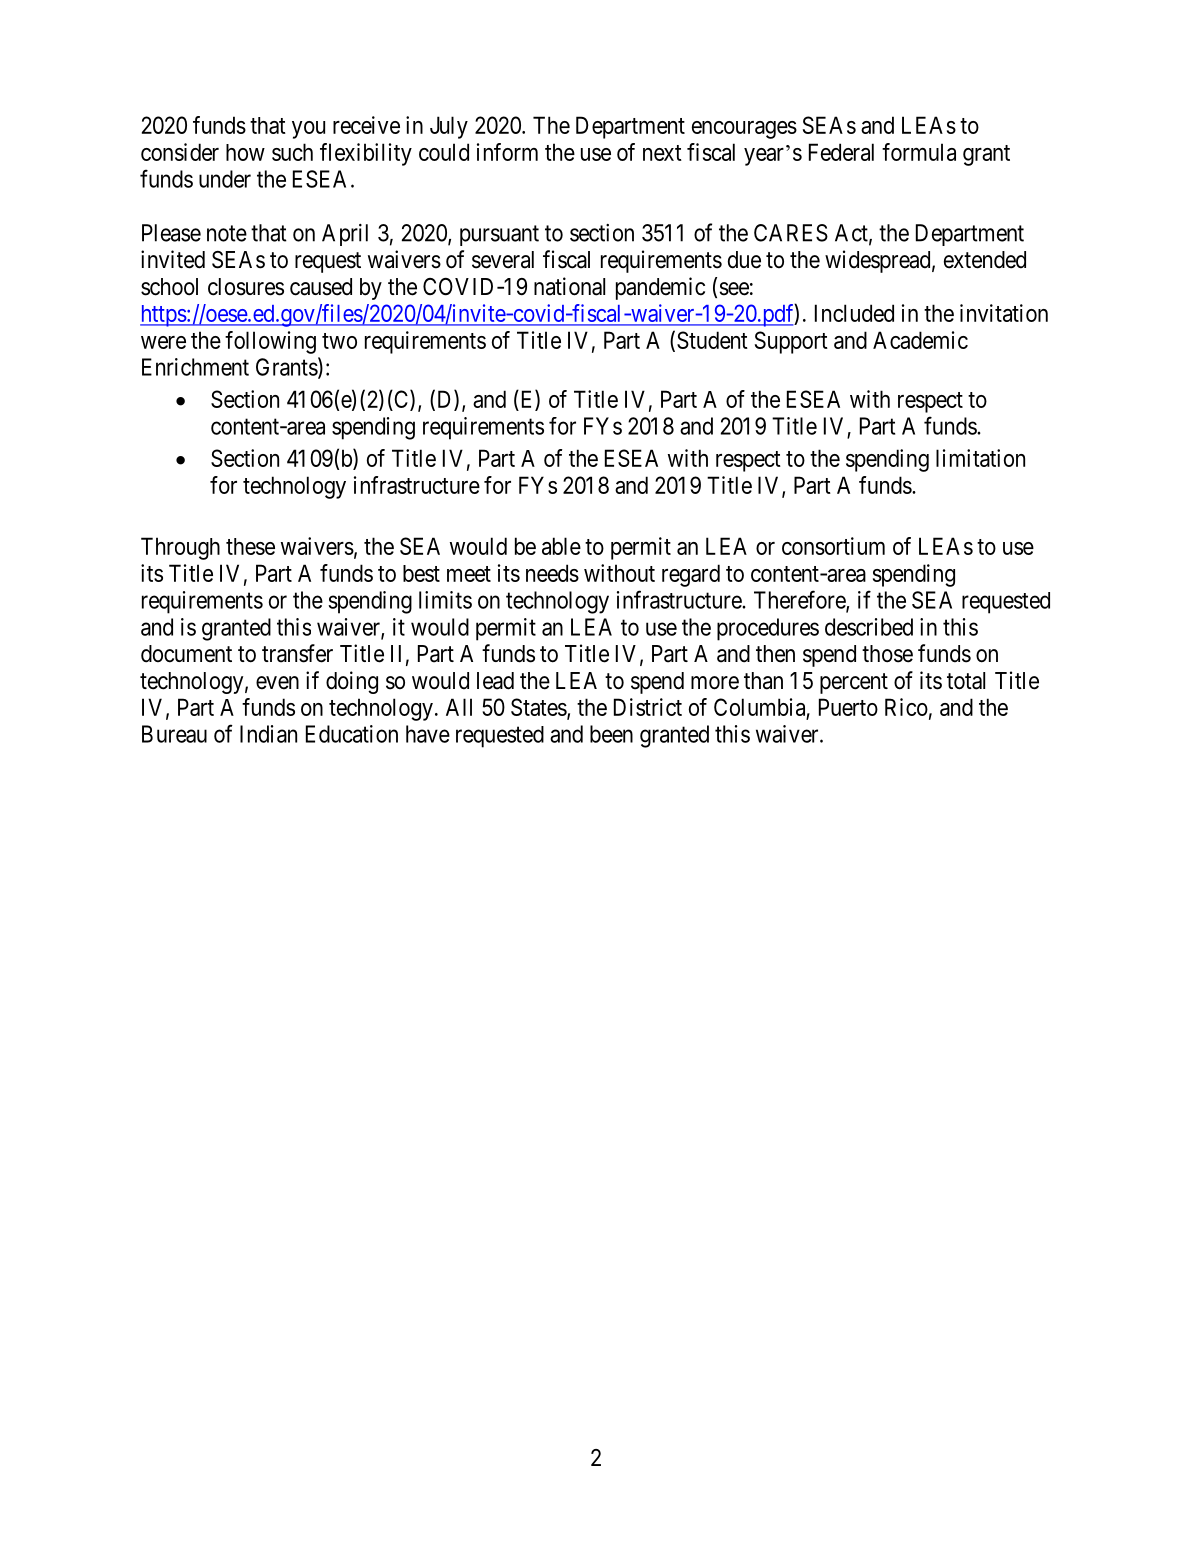  What do you see at coordinates (245, 152) in the screenshot?
I see `how` at bounding box center [245, 152].
